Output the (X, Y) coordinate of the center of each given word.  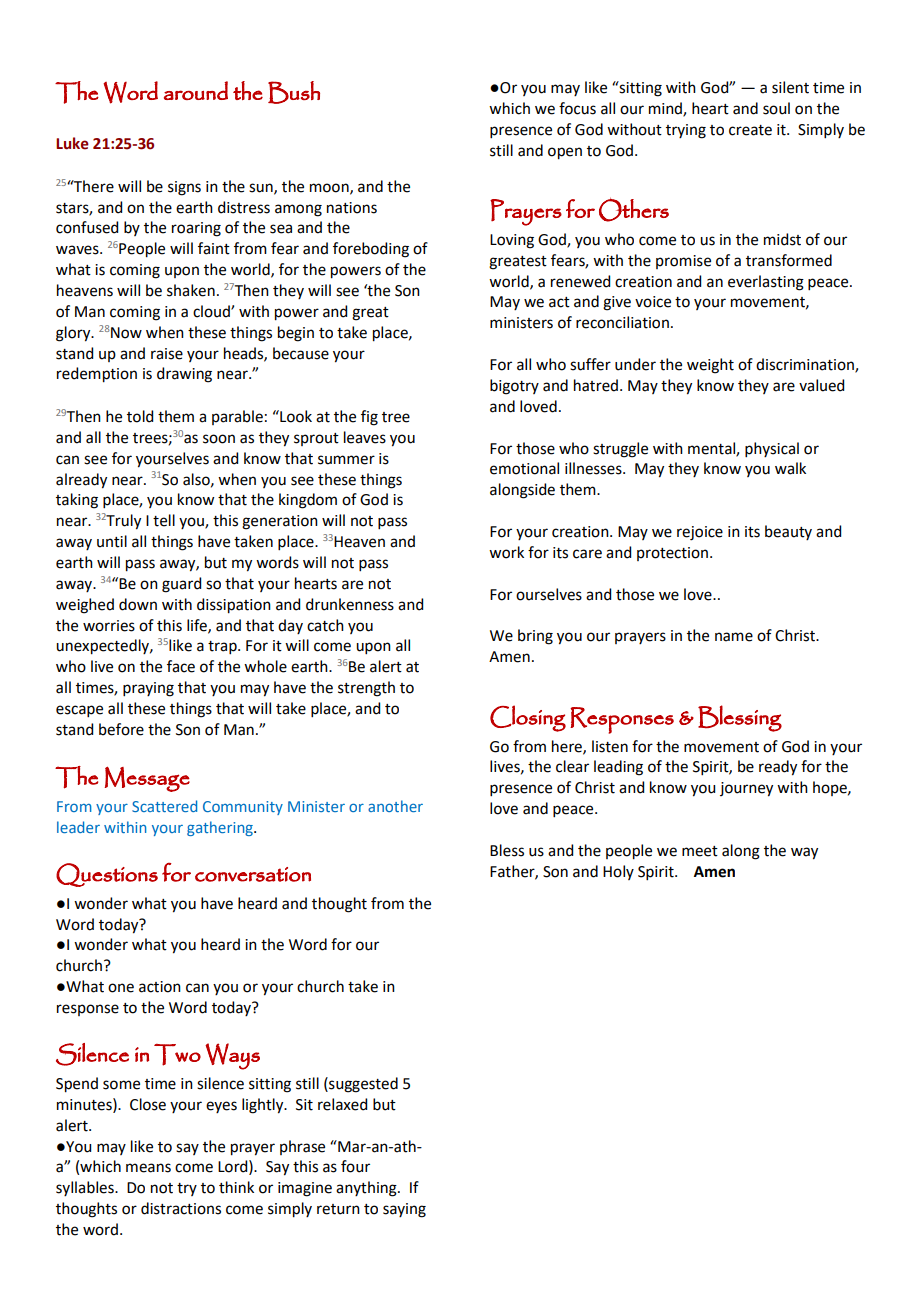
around (196, 90)
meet (700, 851)
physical (772, 449)
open (565, 153)
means (148, 1168)
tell (164, 520)
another (395, 806)
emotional (524, 468)
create (750, 130)
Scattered (164, 806)
